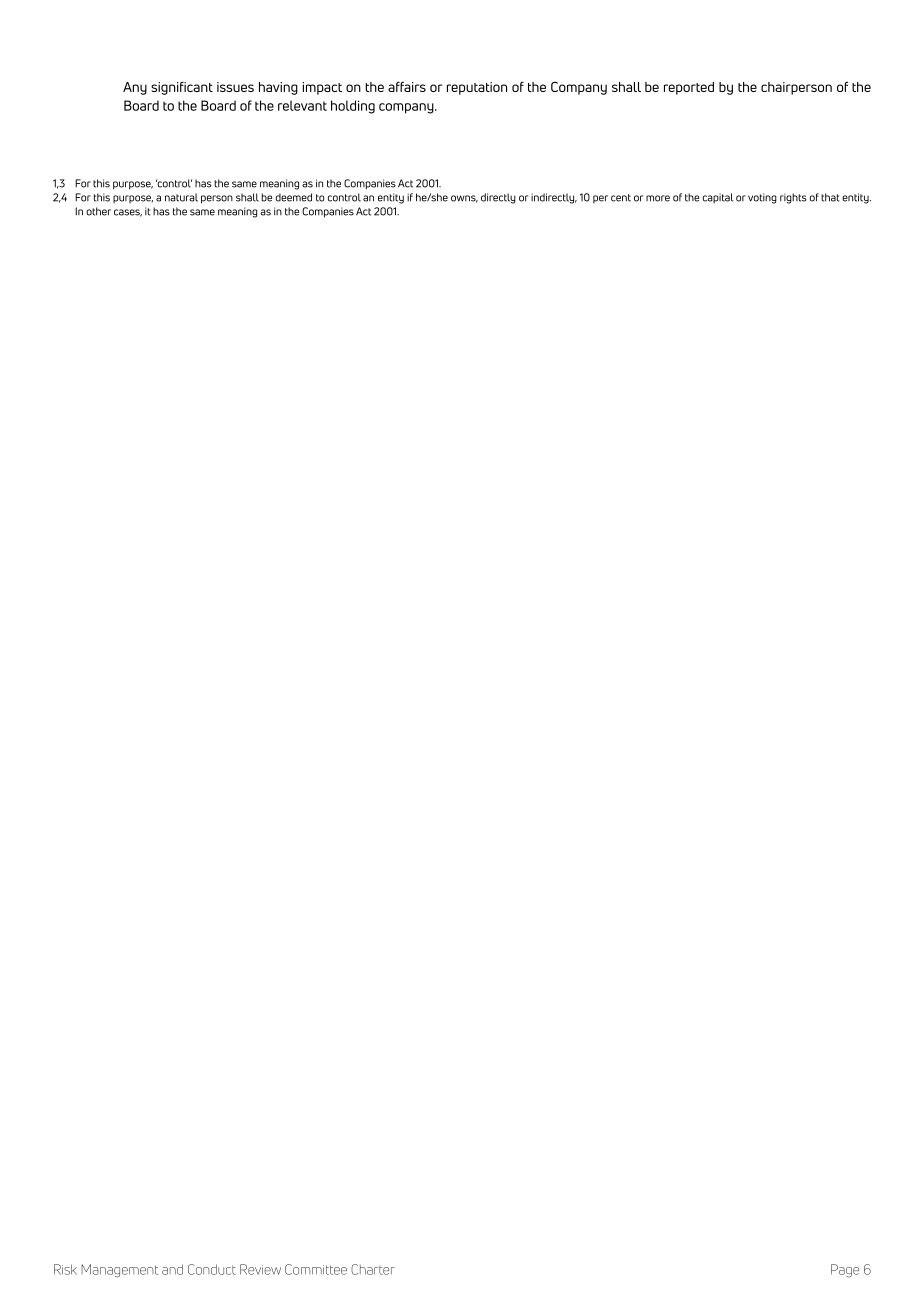 The image size is (924, 1308). What do you see at coordinates (464, 199) in the document?
I see `owns` at bounding box center [464, 199].
